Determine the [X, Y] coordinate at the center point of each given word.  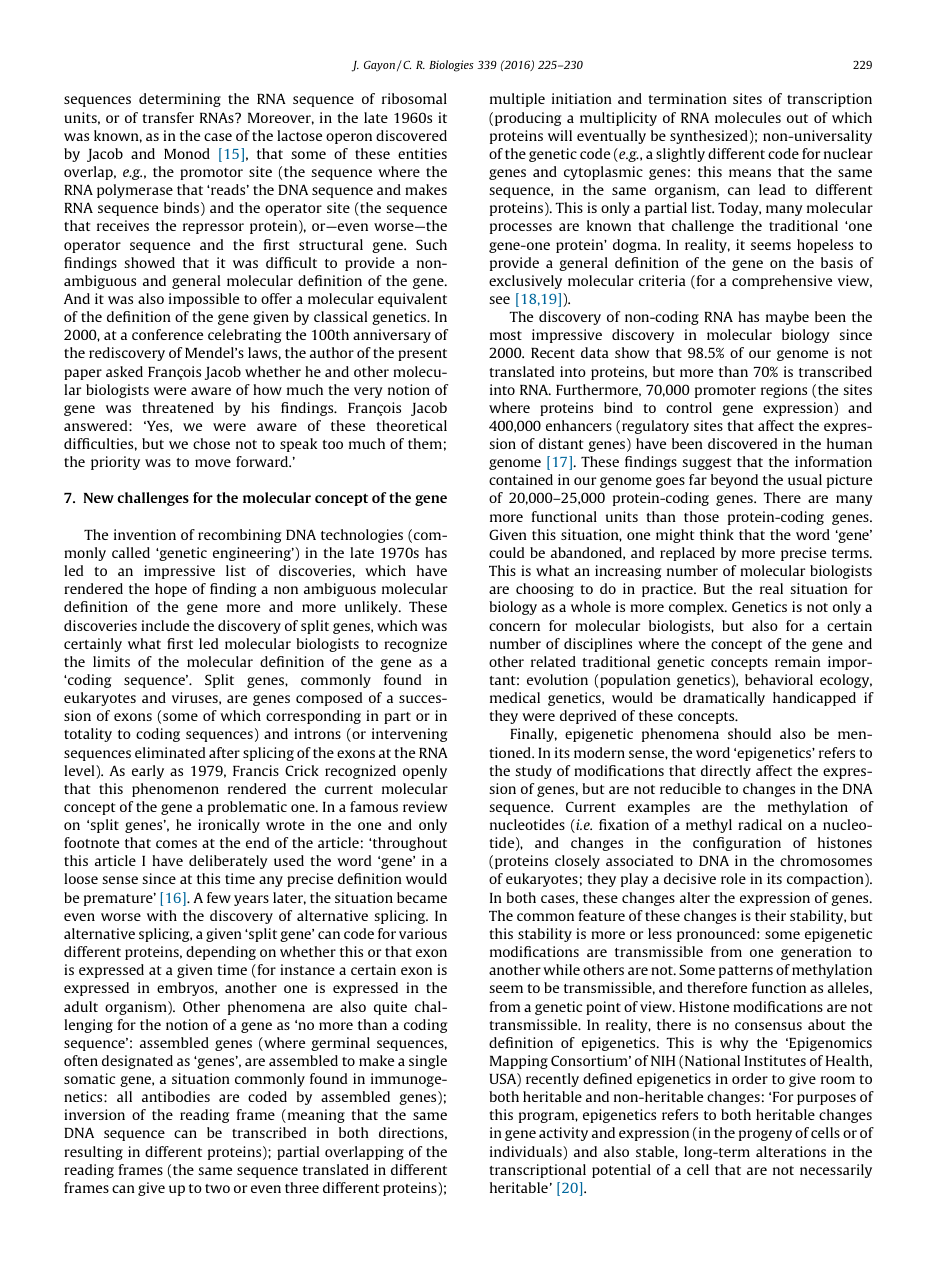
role [733, 878]
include [165, 625]
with [162, 915]
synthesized [709, 137]
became [422, 897]
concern [514, 627]
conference [167, 334]
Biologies [451, 66]
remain [798, 661]
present [422, 355]
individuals [527, 1153]
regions [784, 391]
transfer [168, 117]
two [217, 1188]
